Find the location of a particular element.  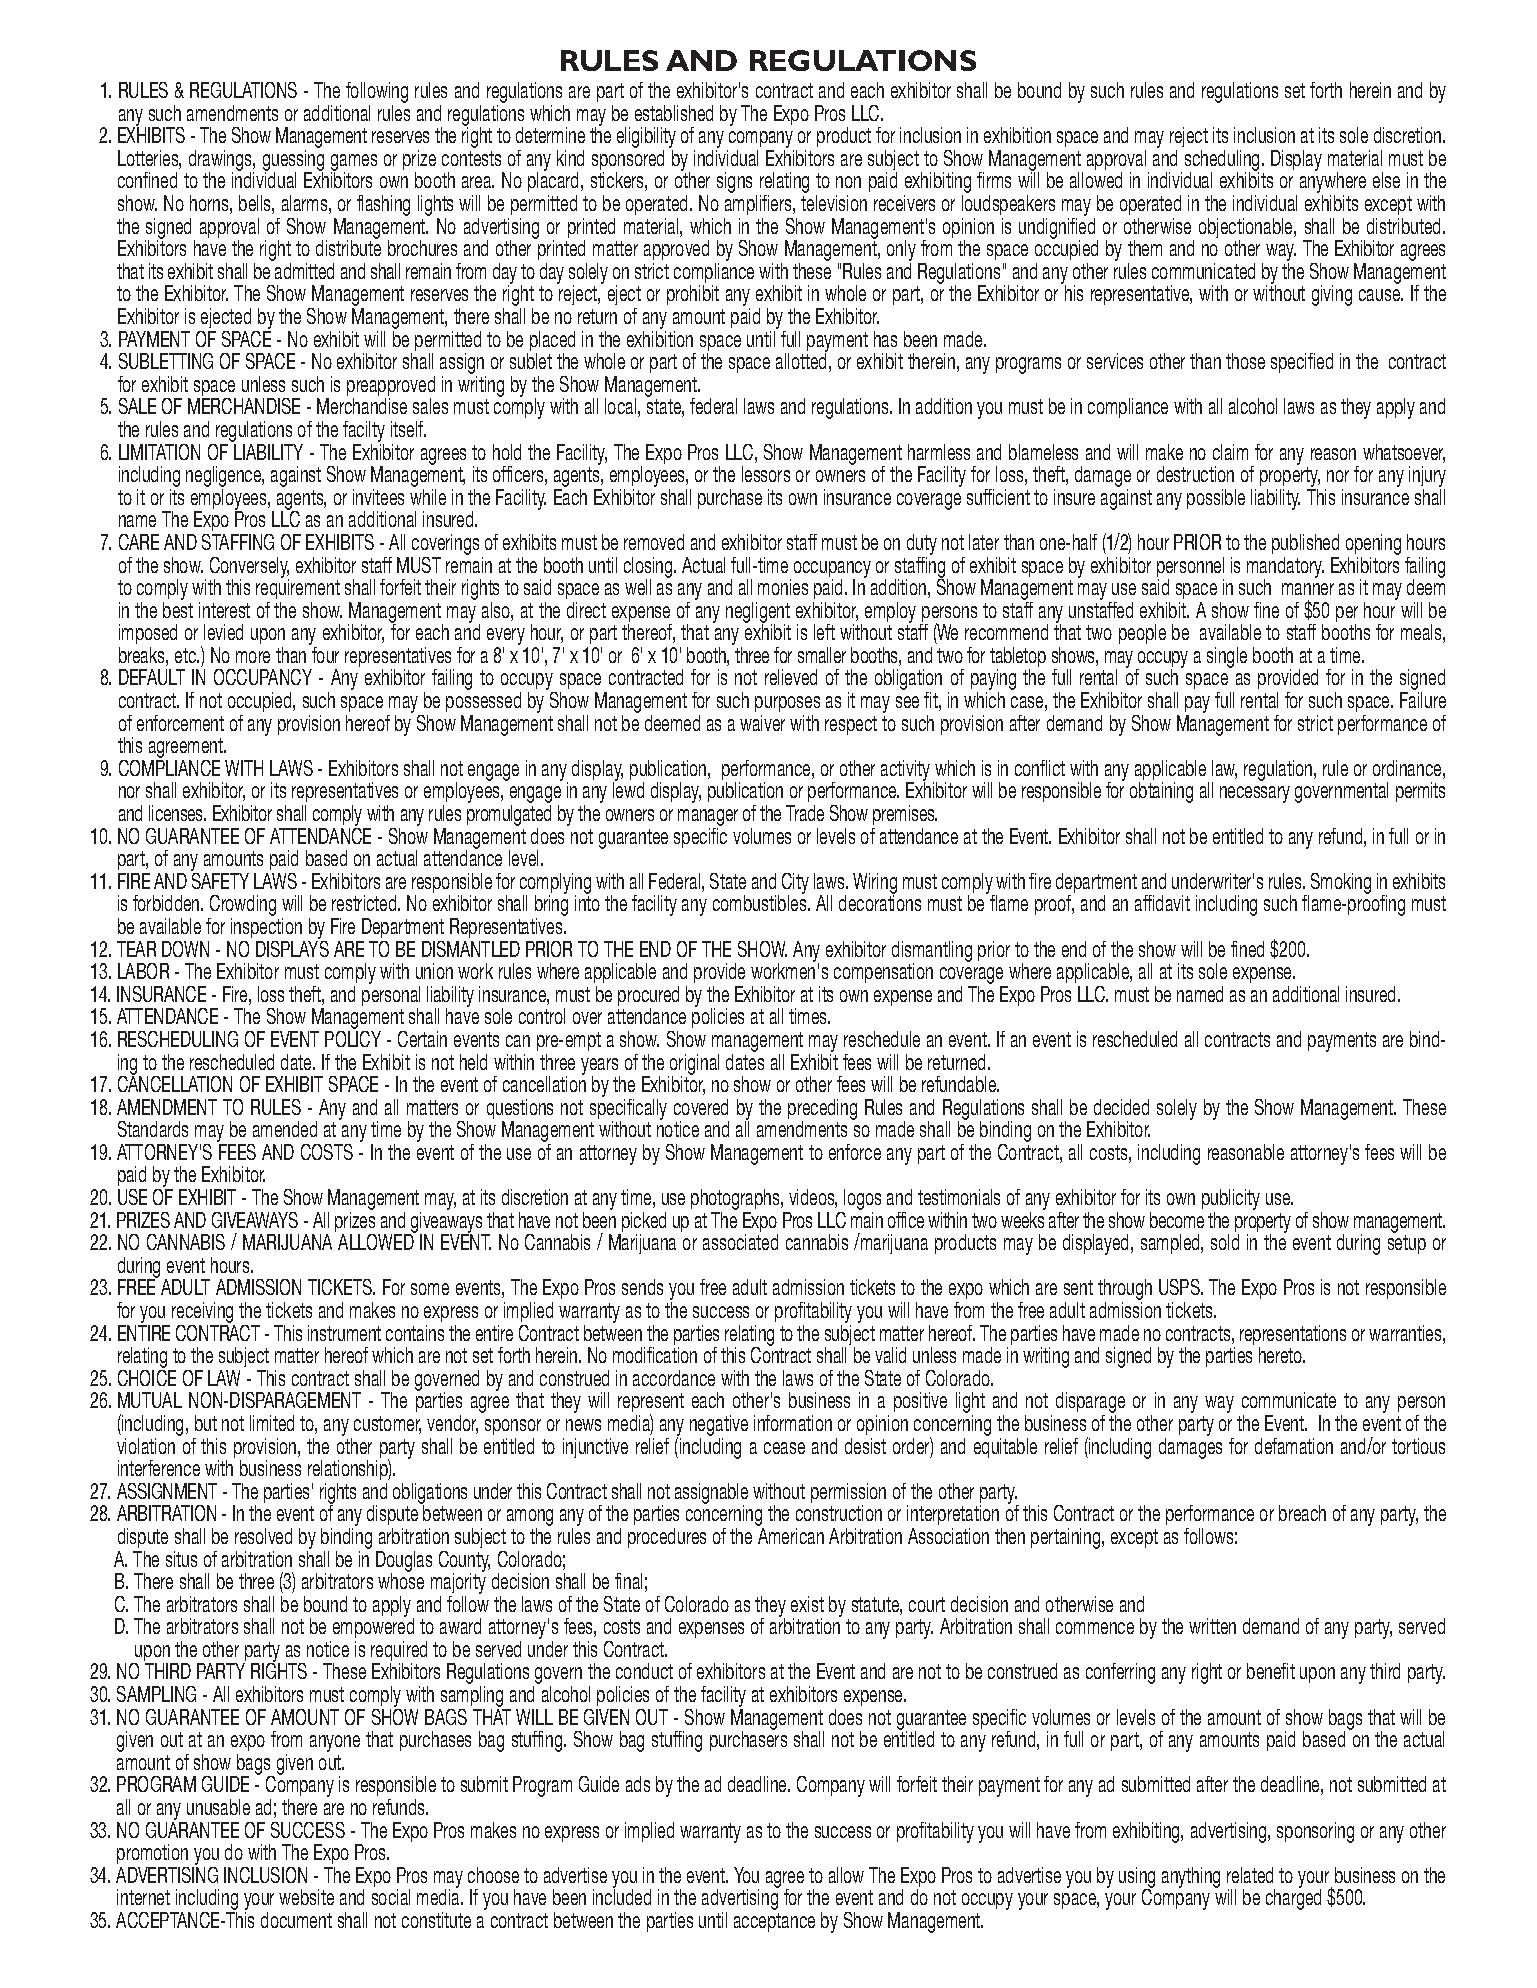

else is located at coordinates (1386, 180).
